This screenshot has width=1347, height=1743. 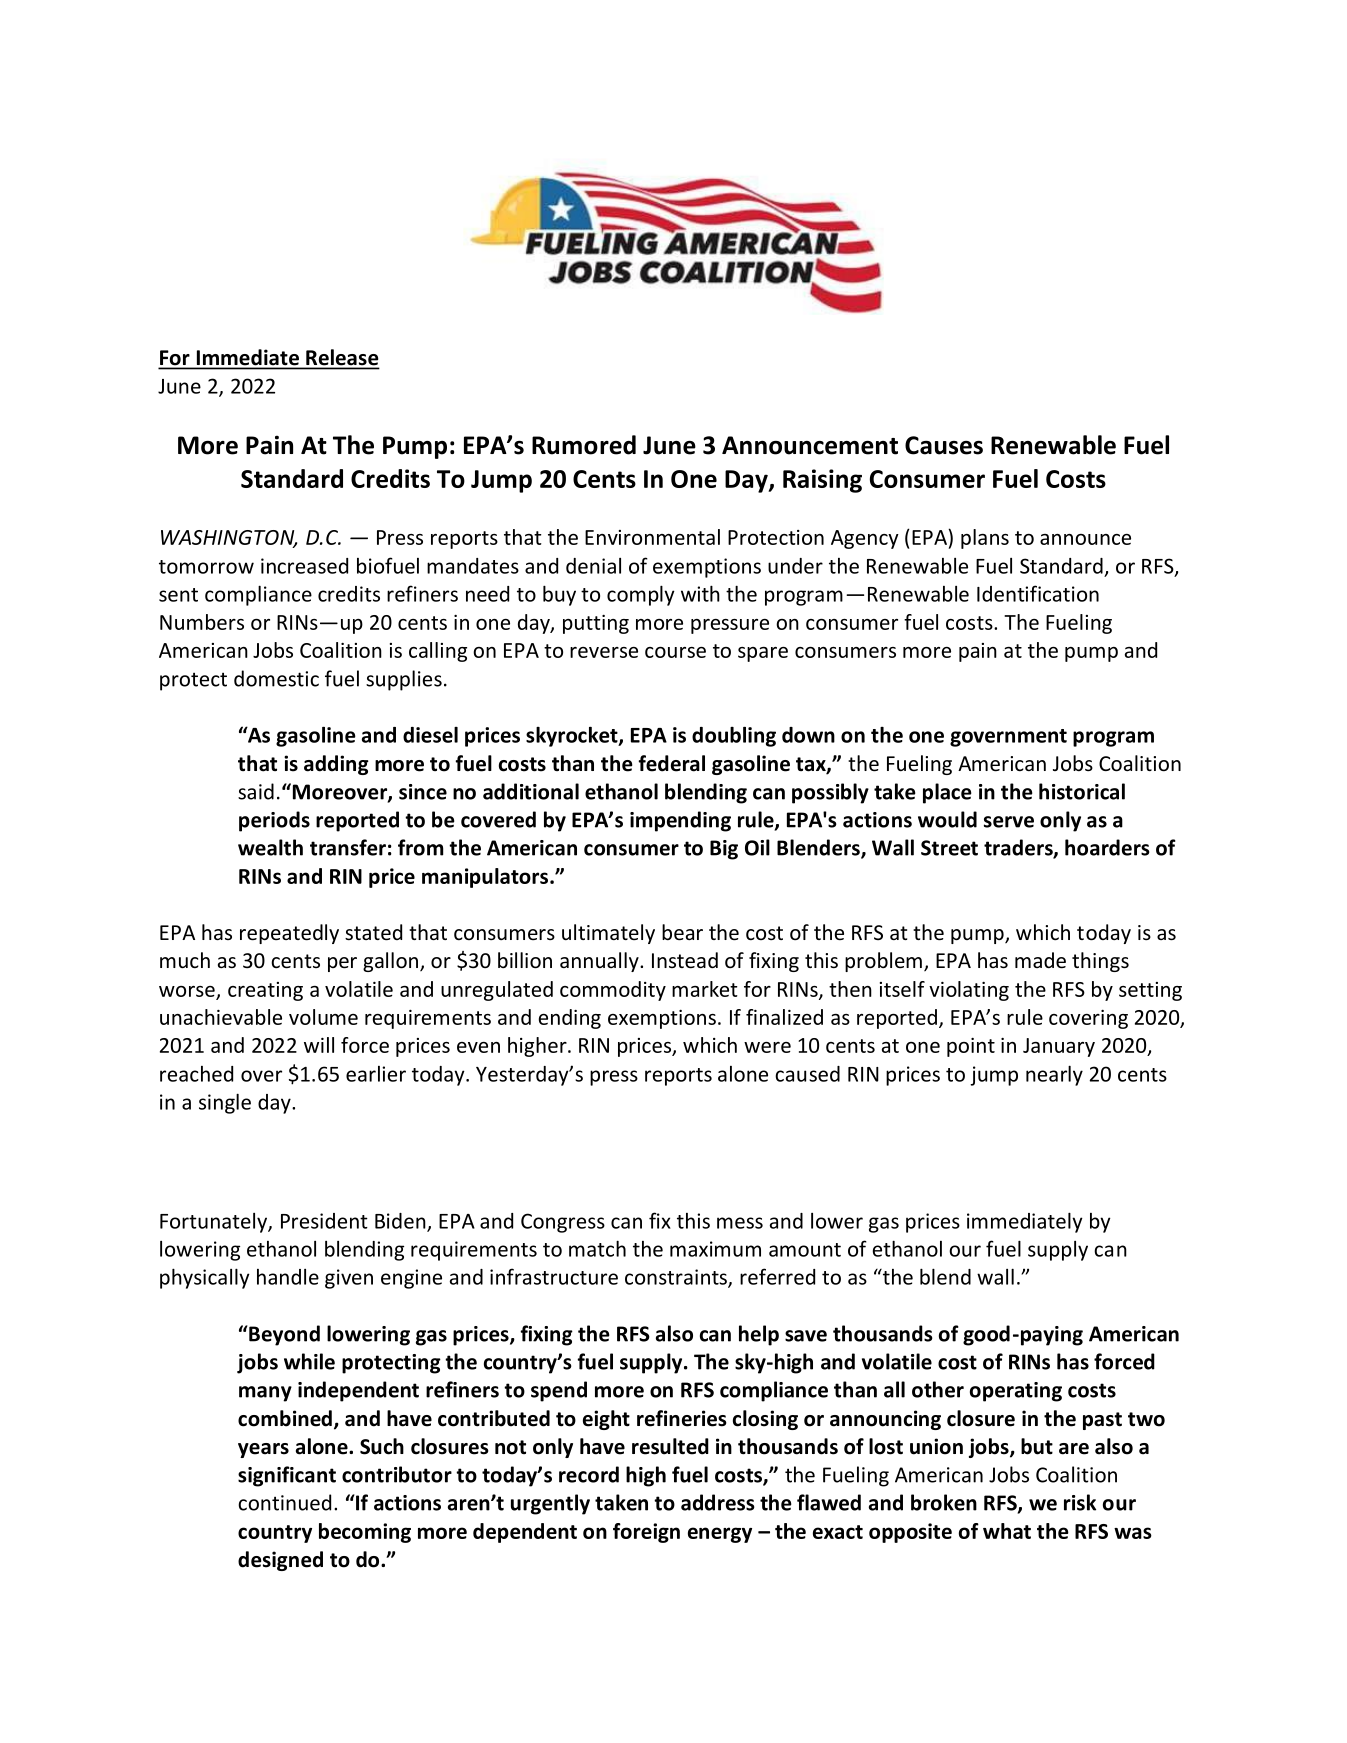 What do you see at coordinates (265, 991) in the screenshot?
I see `creating` at bounding box center [265, 991].
